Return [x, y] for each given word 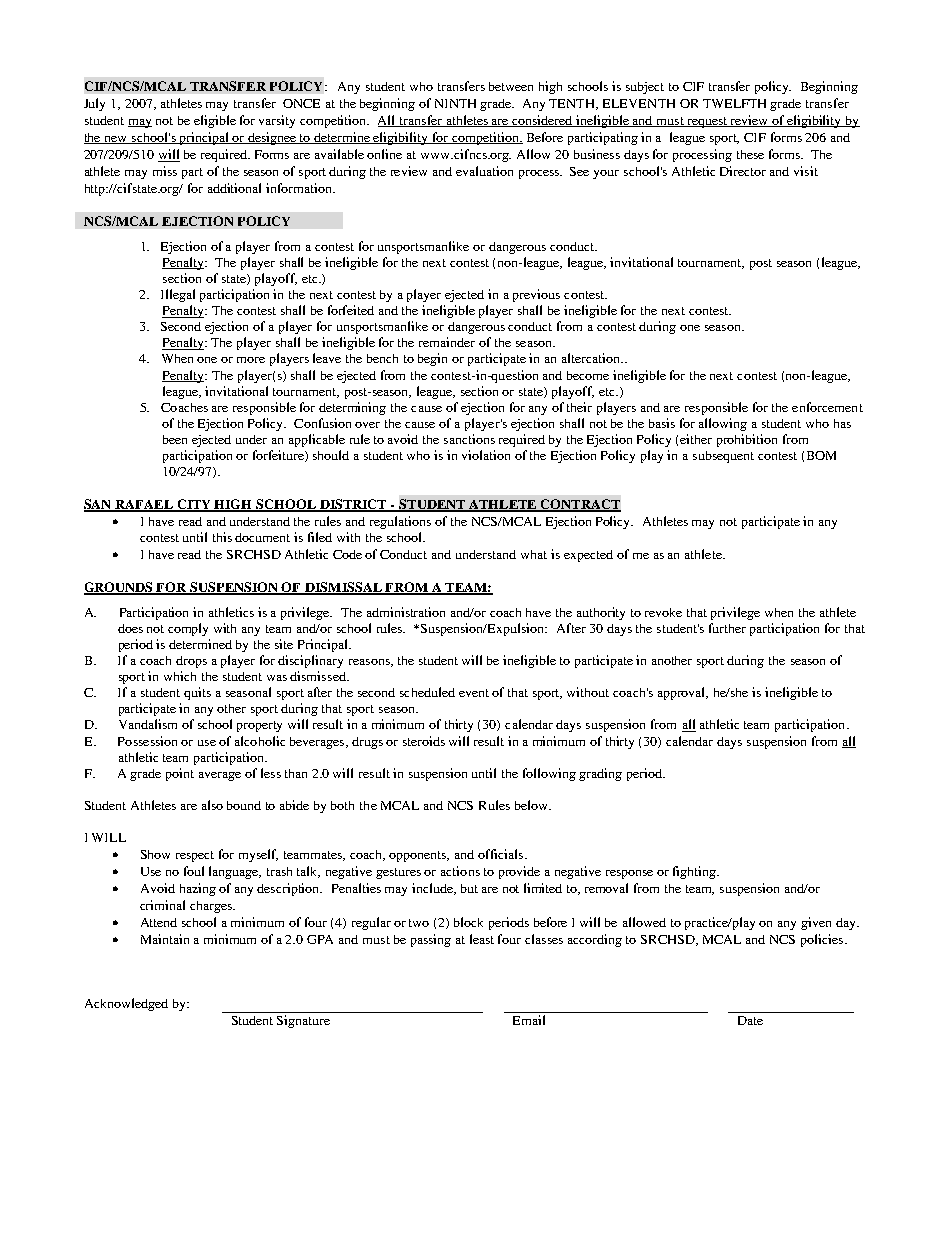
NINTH [455, 103]
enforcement [827, 407]
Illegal [178, 295]
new [116, 140]
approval [683, 693]
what [534, 554]
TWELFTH [734, 103]
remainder [447, 342]
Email [529, 1020]
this [222, 537]
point [180, 774]
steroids [424, 741]
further [727, 628]
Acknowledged [126, 1004]
